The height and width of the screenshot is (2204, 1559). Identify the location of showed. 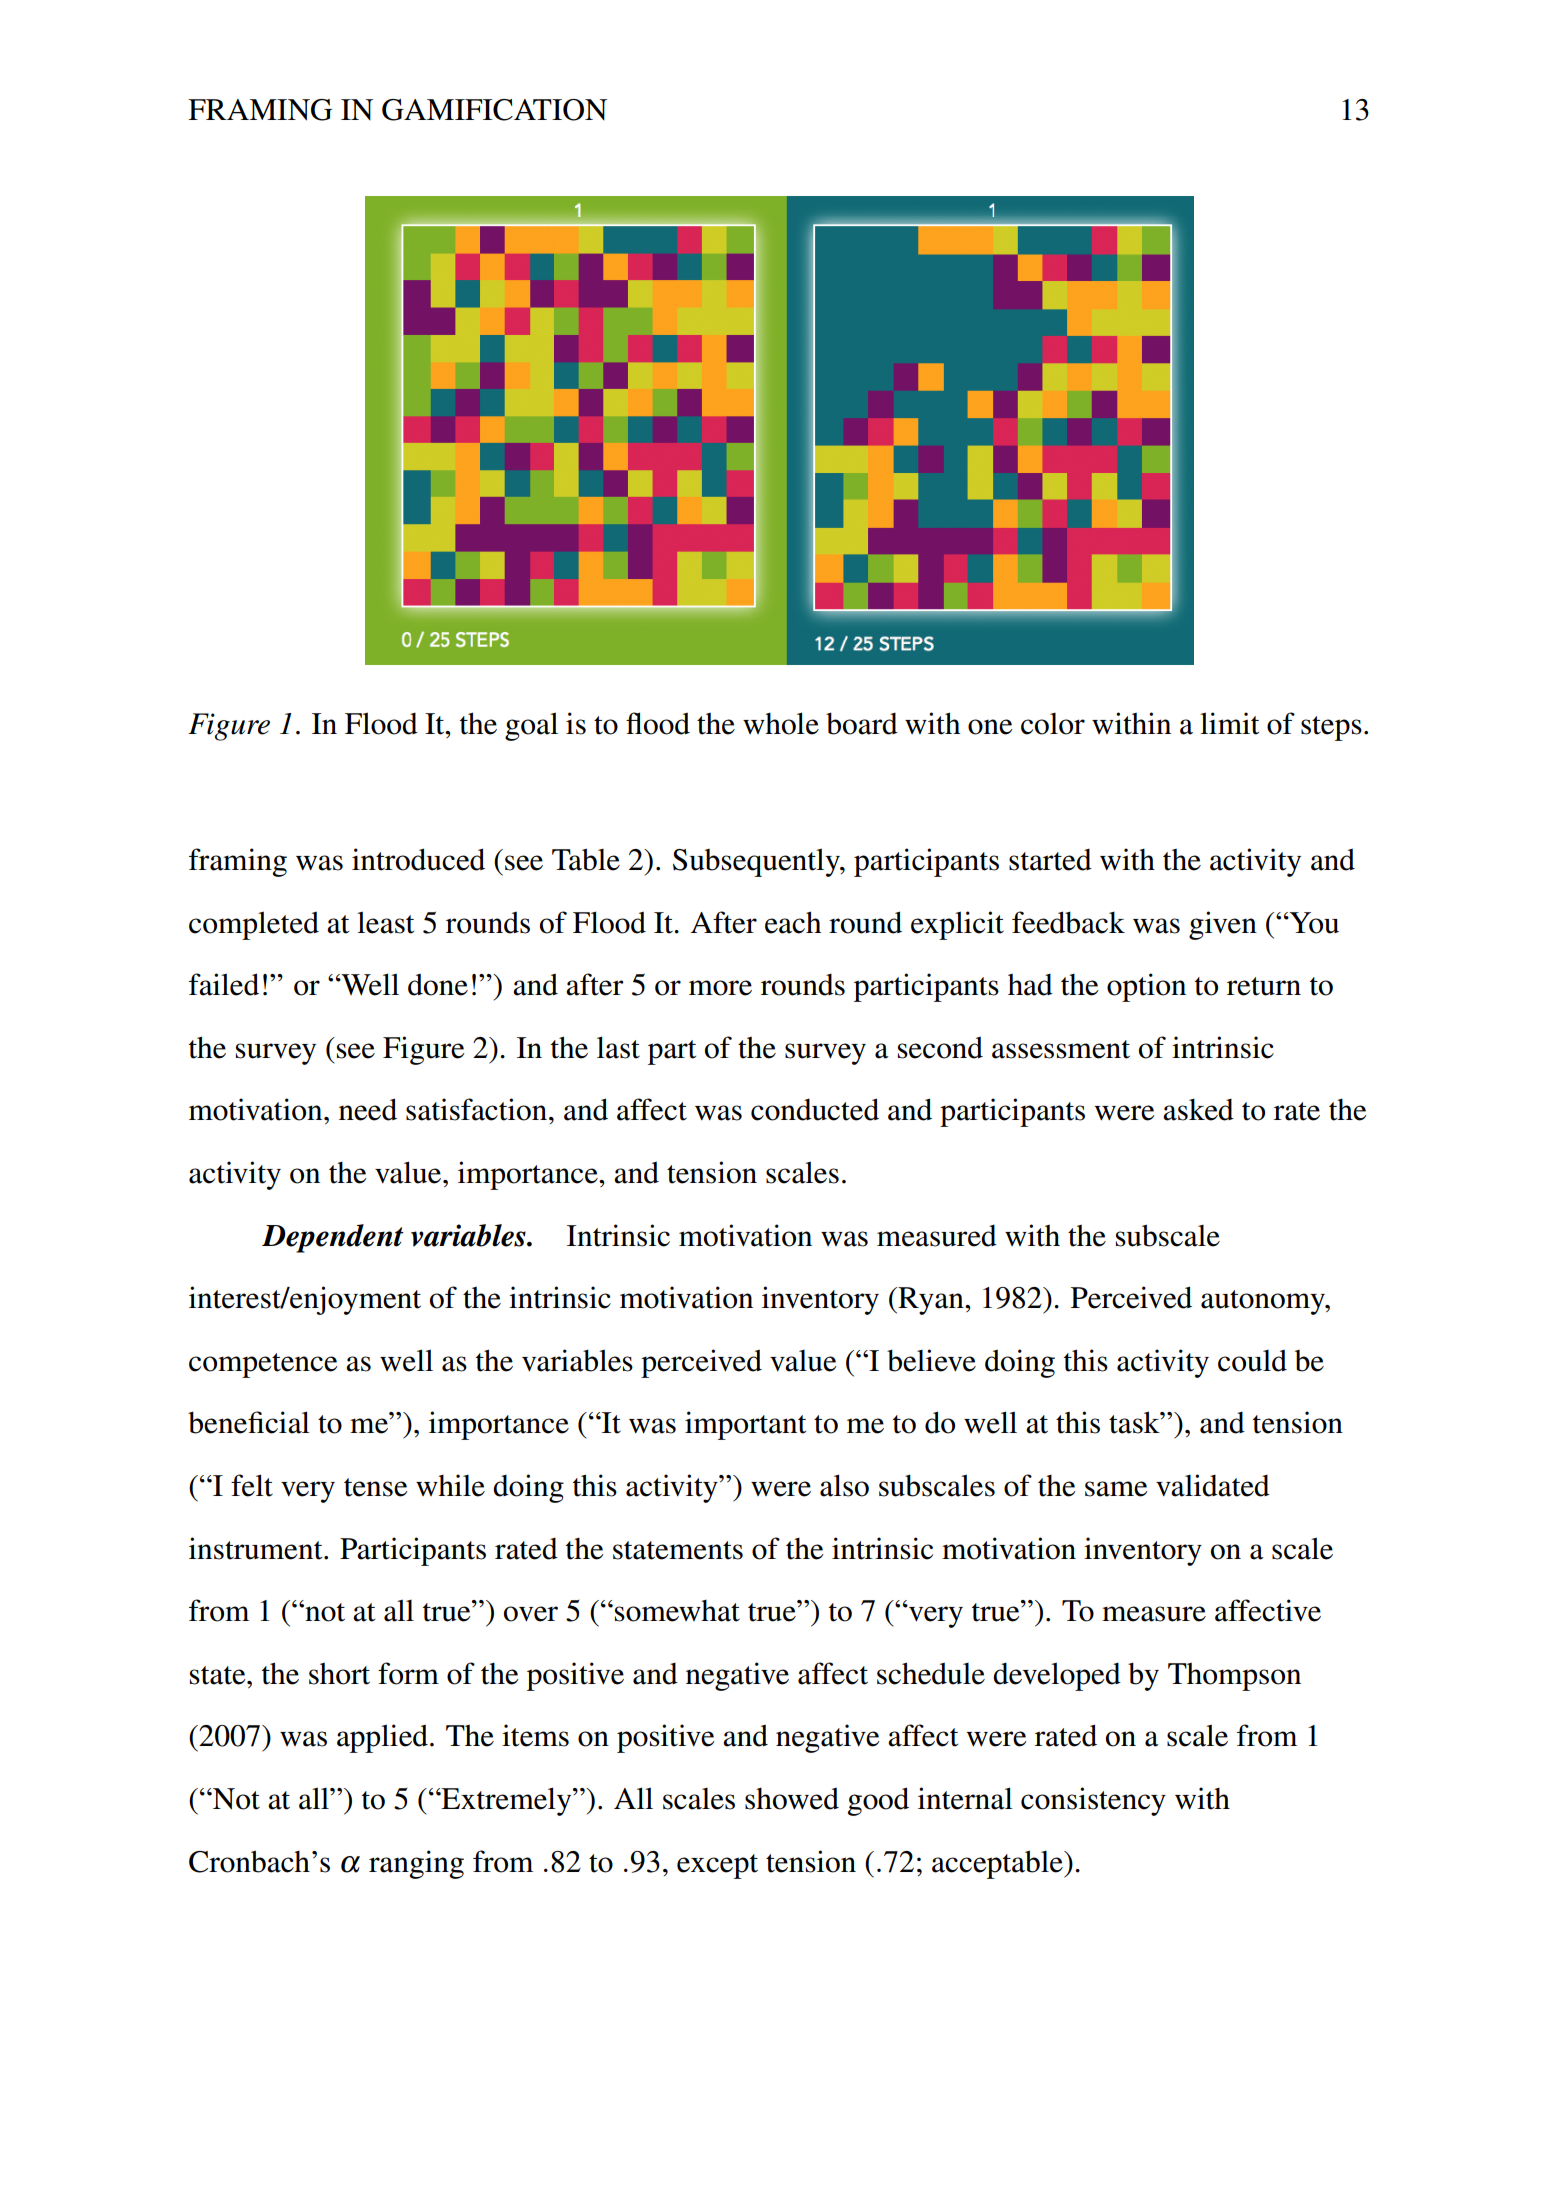
(792, 1798).
